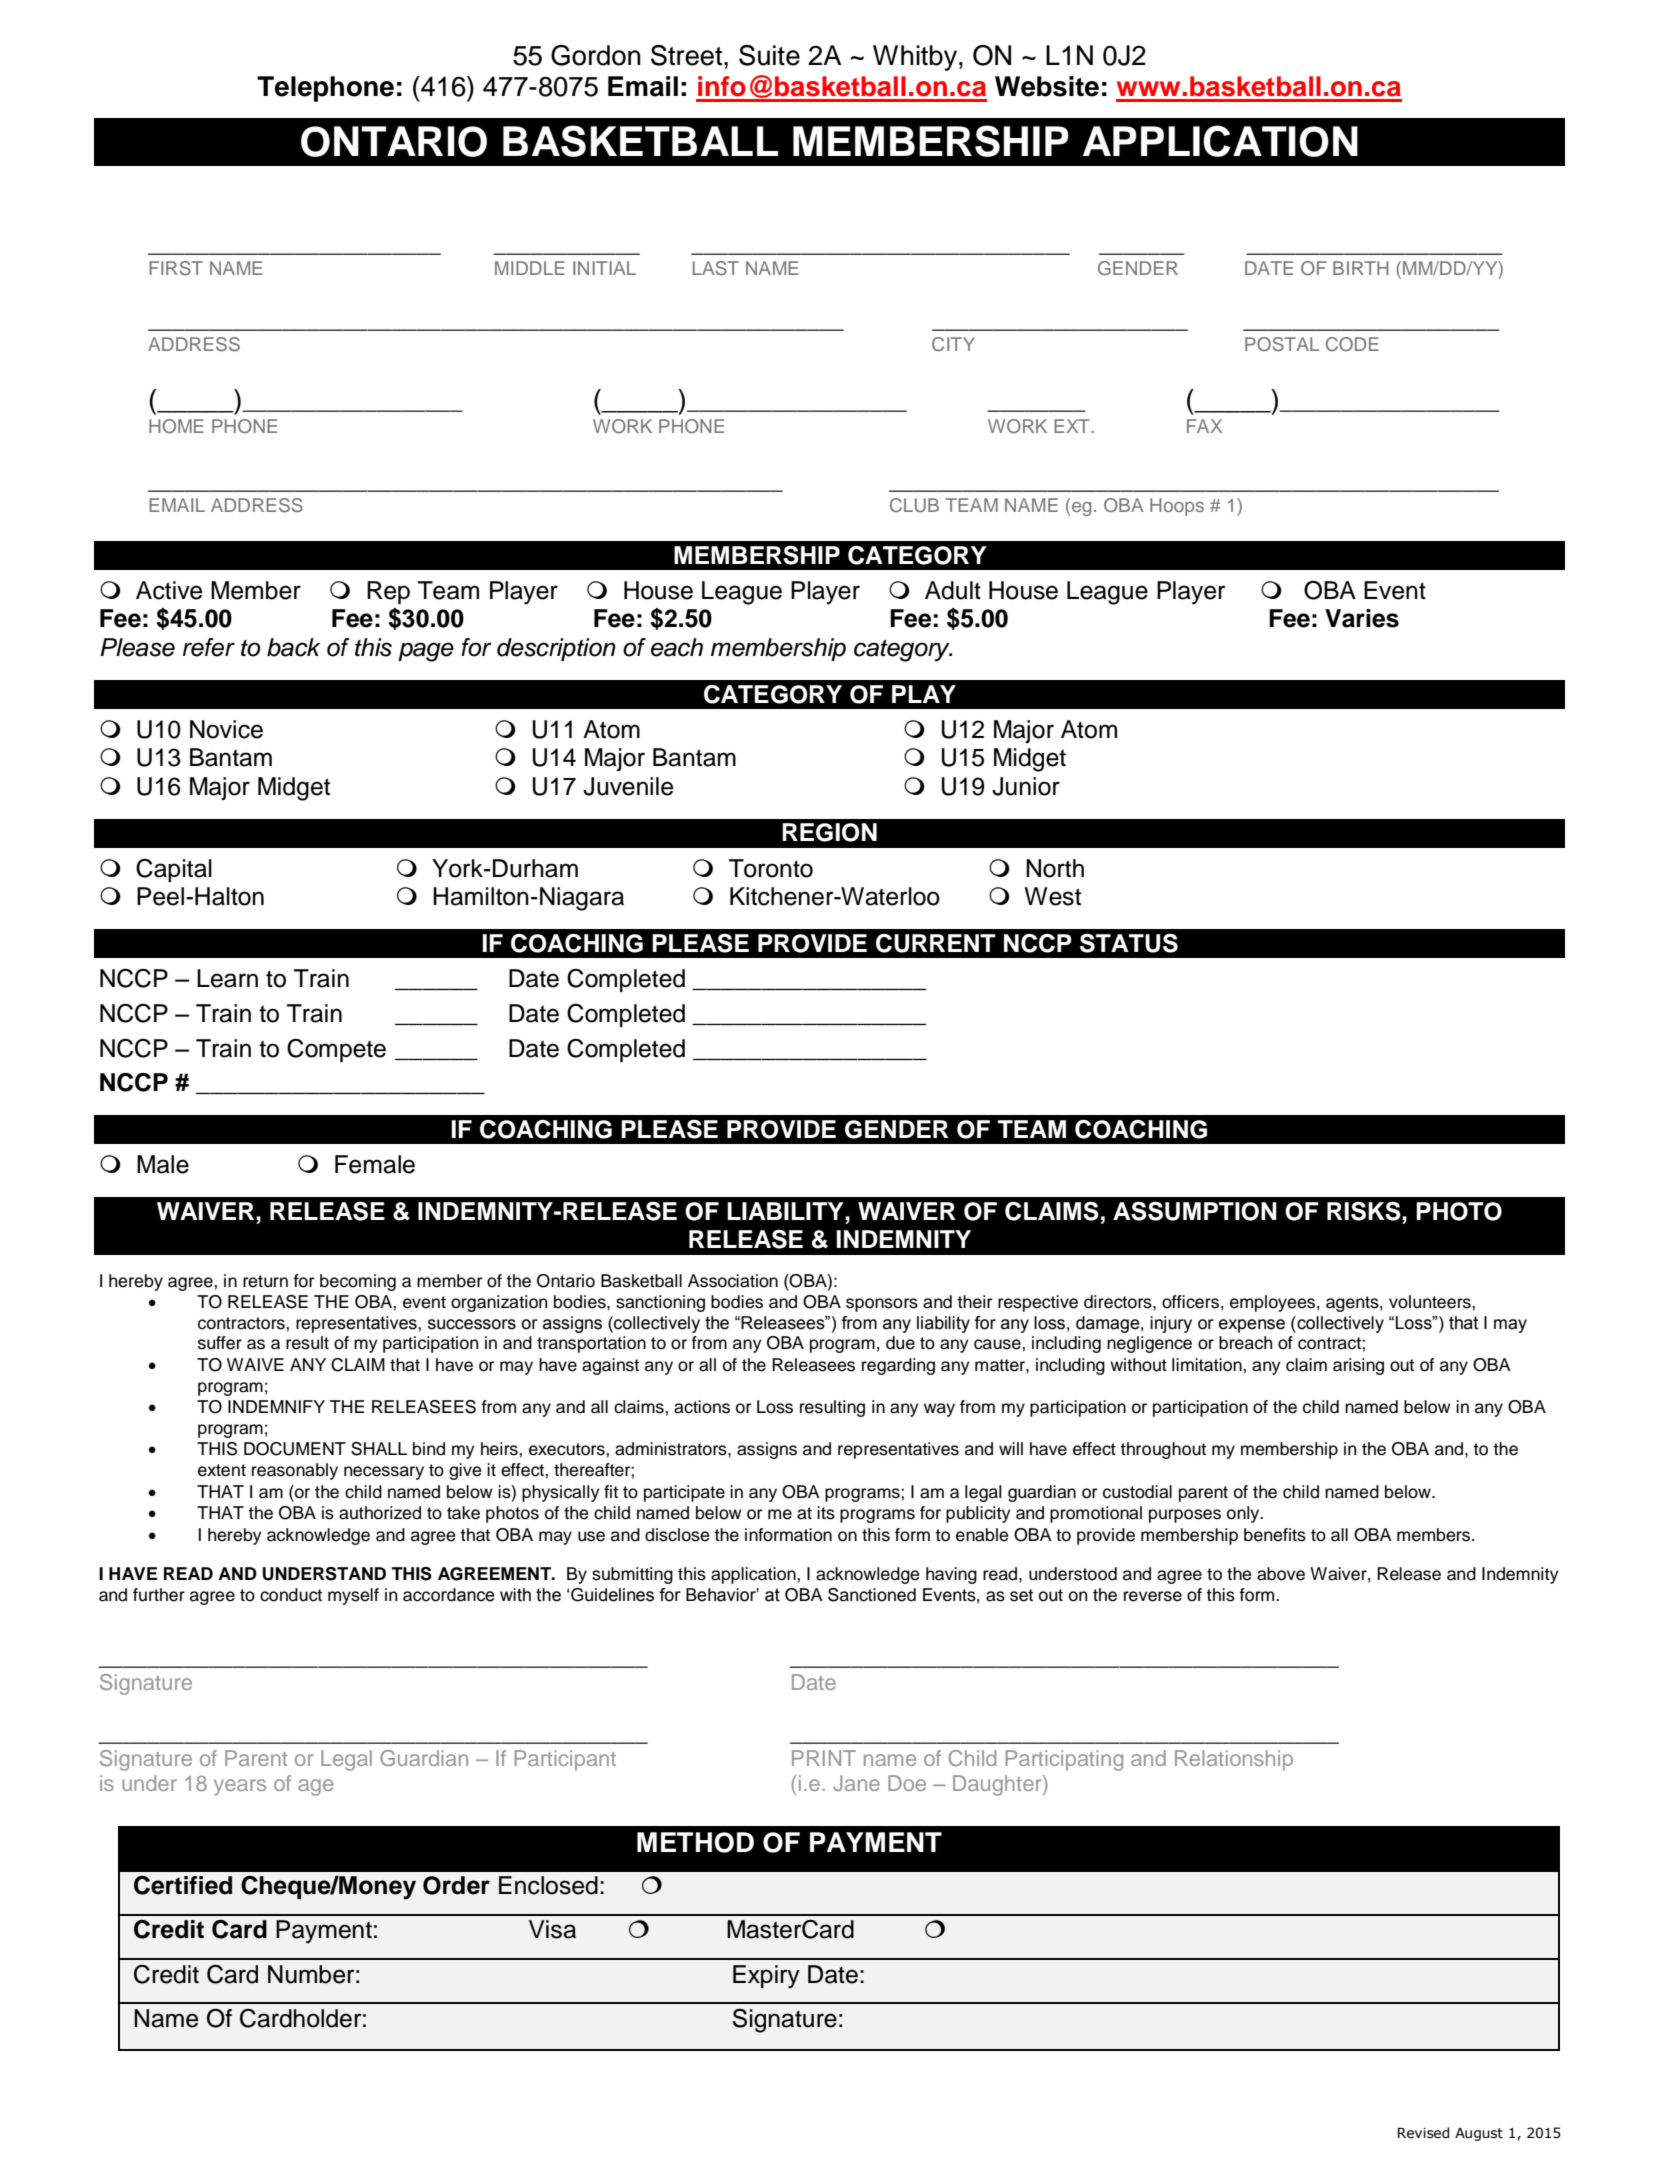 The height and width of the document is (2173, 1679). I want to click on ASSUMPTION, so click(1195, 1211).
